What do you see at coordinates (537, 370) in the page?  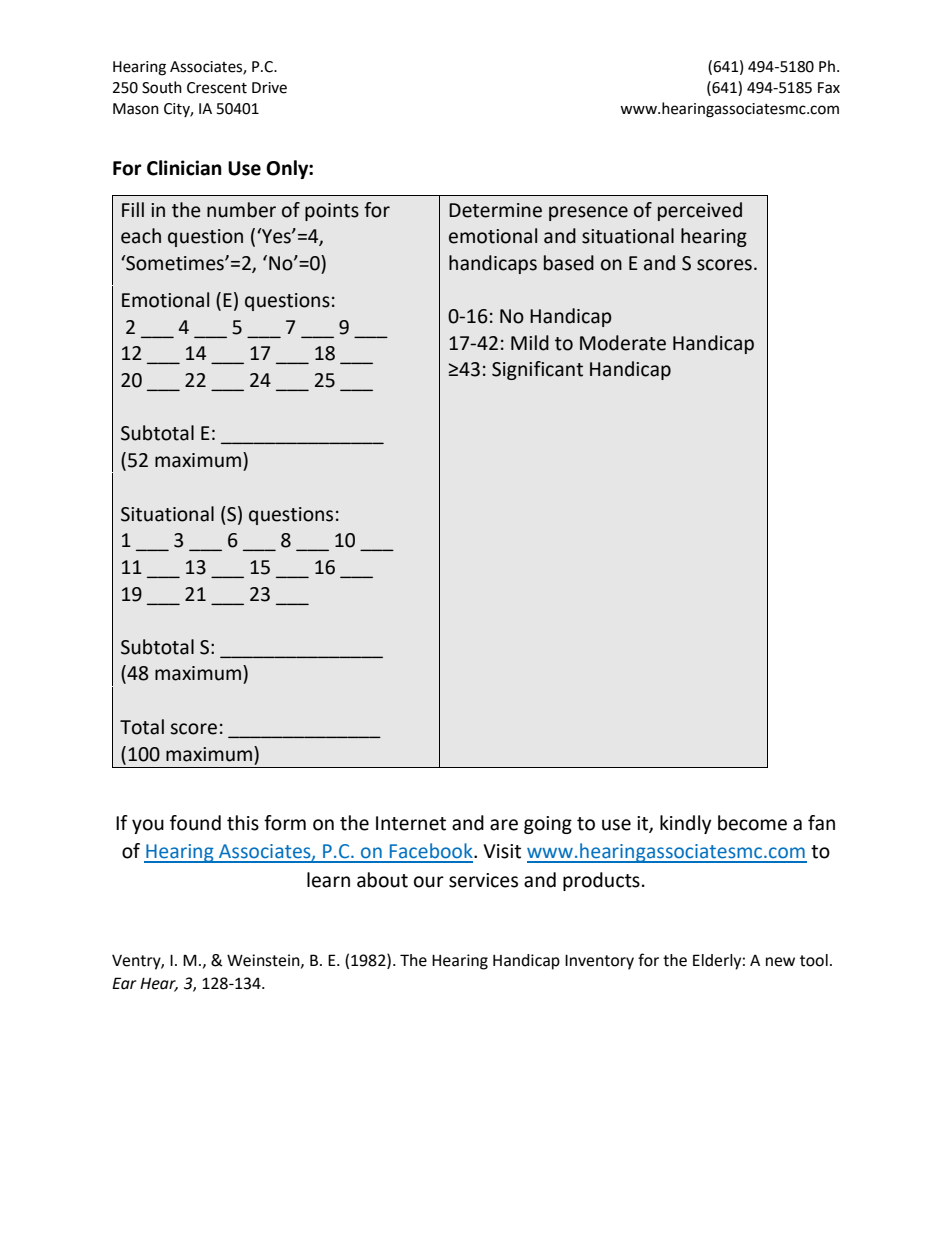 I see `Significant` at bounding box center [537, 370].
